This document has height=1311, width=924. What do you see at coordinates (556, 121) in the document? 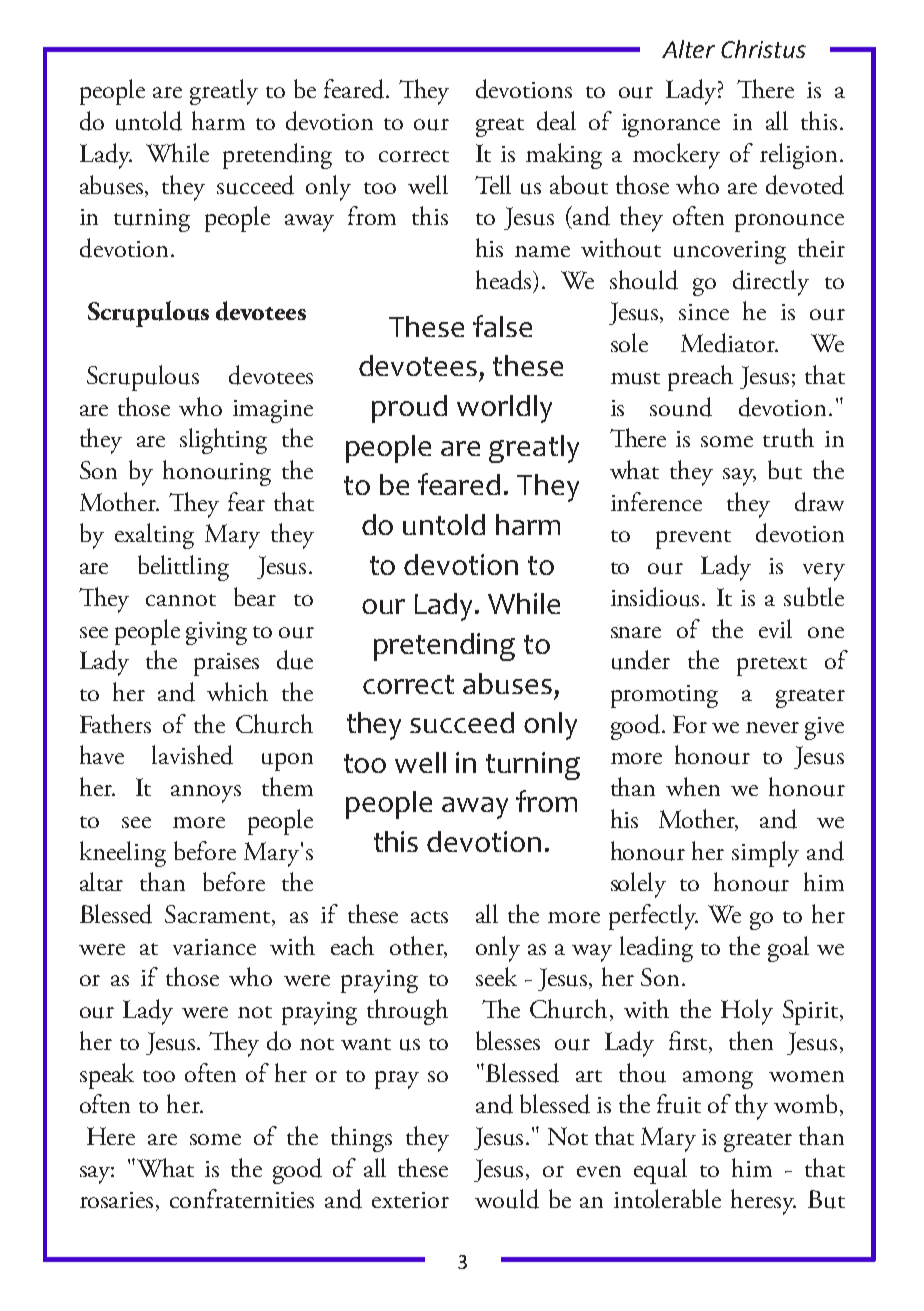
I see `deal` at bounding box center [556, 121].
